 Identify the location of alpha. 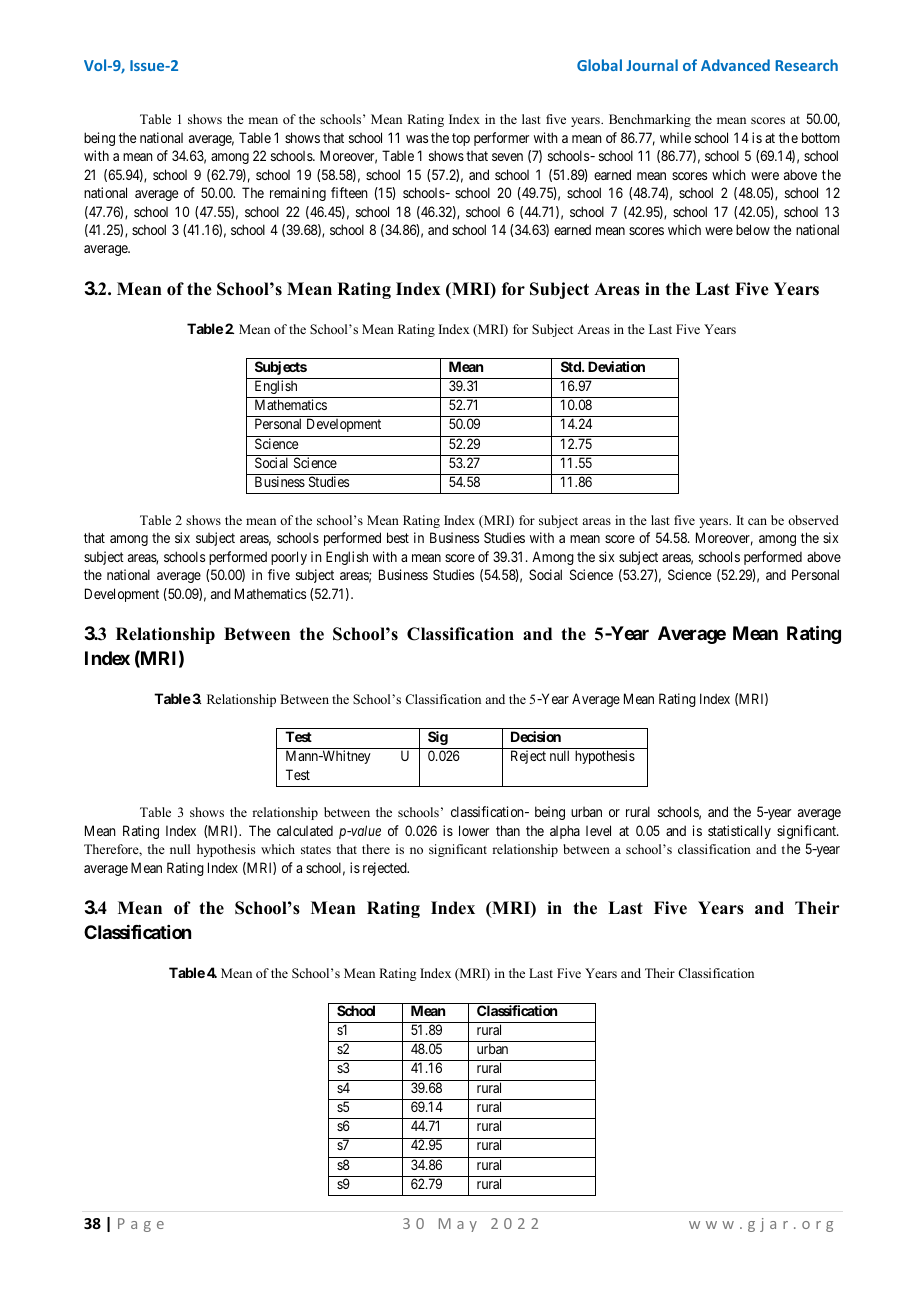
(565, 832).
